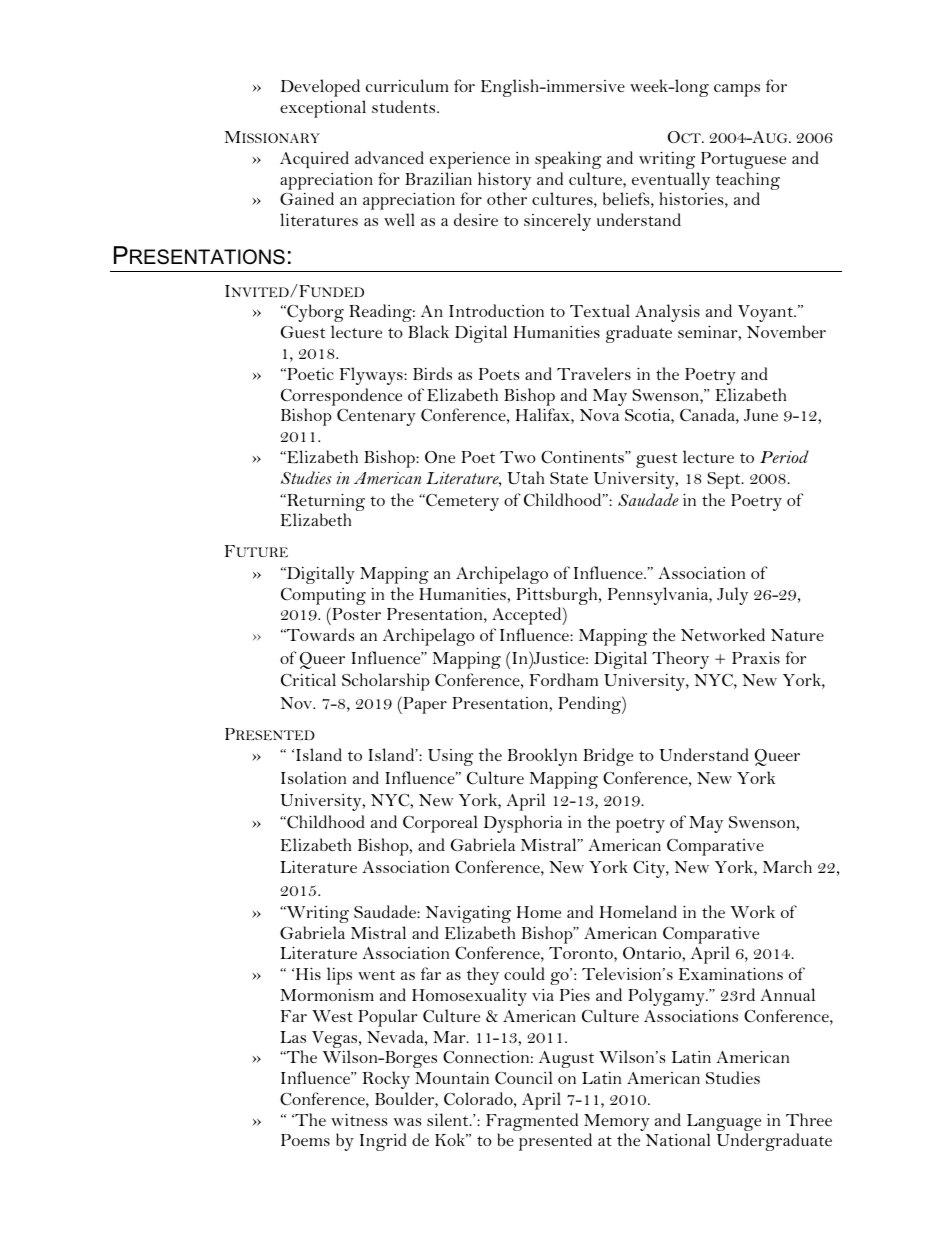  Describe the element at coordinates (323, 109) in the screenshot. I see `exceptional` at that location.
